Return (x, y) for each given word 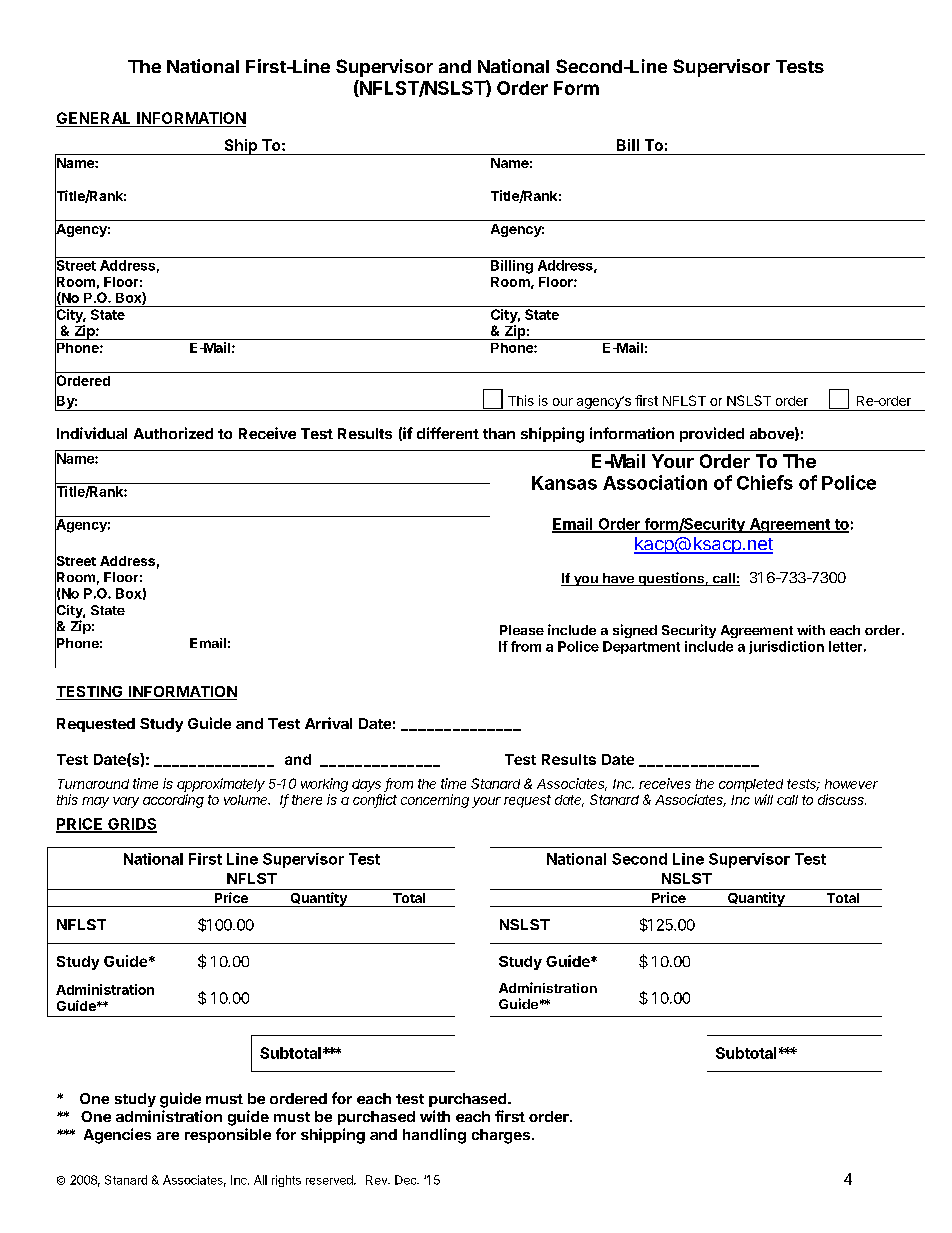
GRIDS (131, 825)
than (499, 433)
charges (501, 1136)
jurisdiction (786, 647)
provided (712, 434)
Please (522, 630)
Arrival (328, 723)
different (448, 433)
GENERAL (95, 119)
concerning (435, 801)
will (764, 799)
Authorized (173, 433)
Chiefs (765, 482)
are (168, 1136)
